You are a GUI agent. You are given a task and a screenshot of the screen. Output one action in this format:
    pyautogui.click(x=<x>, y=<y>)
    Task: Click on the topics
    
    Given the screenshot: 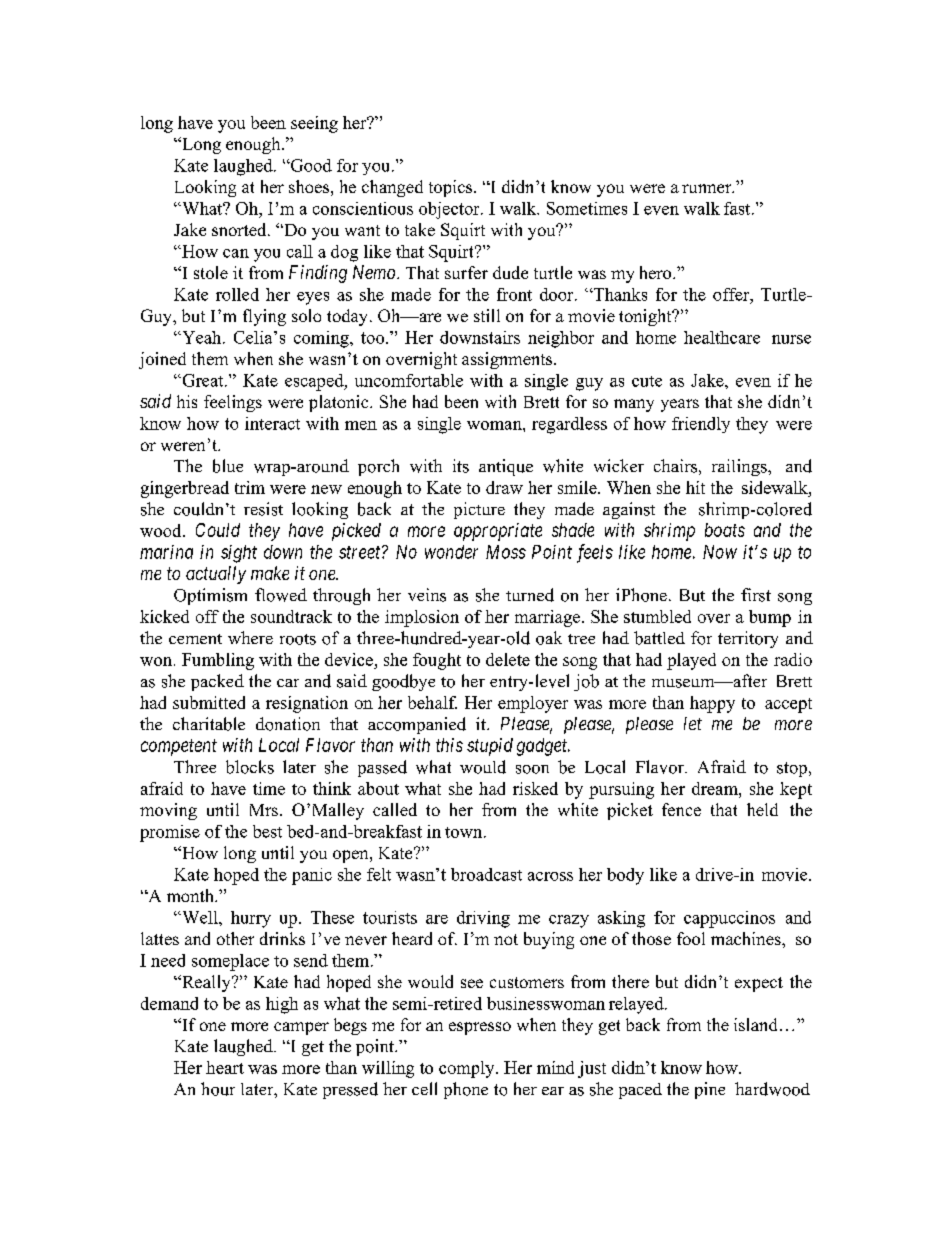 What is the action you would take?
    pyautogui.click(x=452, y=188)
